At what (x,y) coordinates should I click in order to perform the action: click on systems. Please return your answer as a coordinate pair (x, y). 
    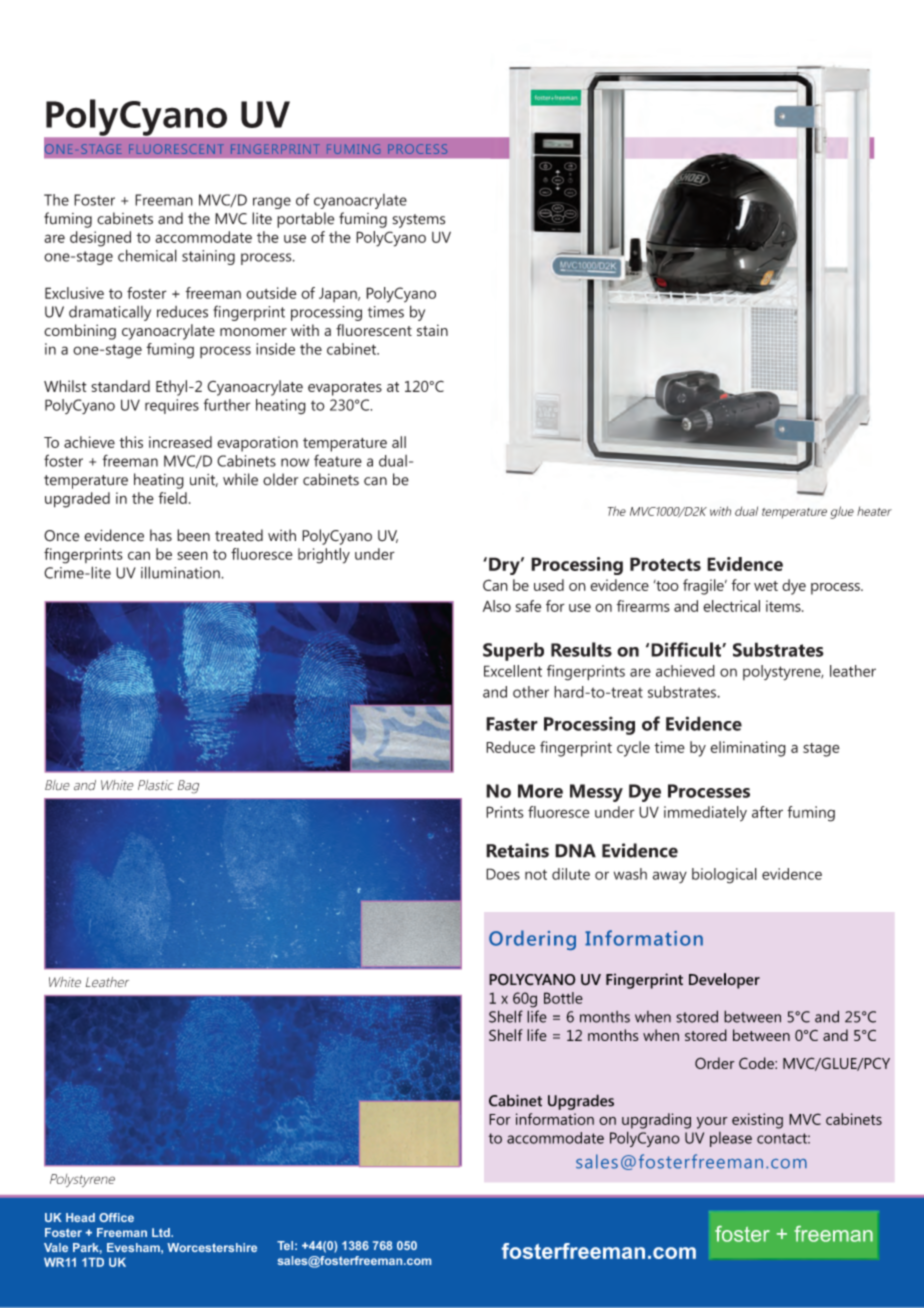
    Looking at the image, I should click on (418, 221).
